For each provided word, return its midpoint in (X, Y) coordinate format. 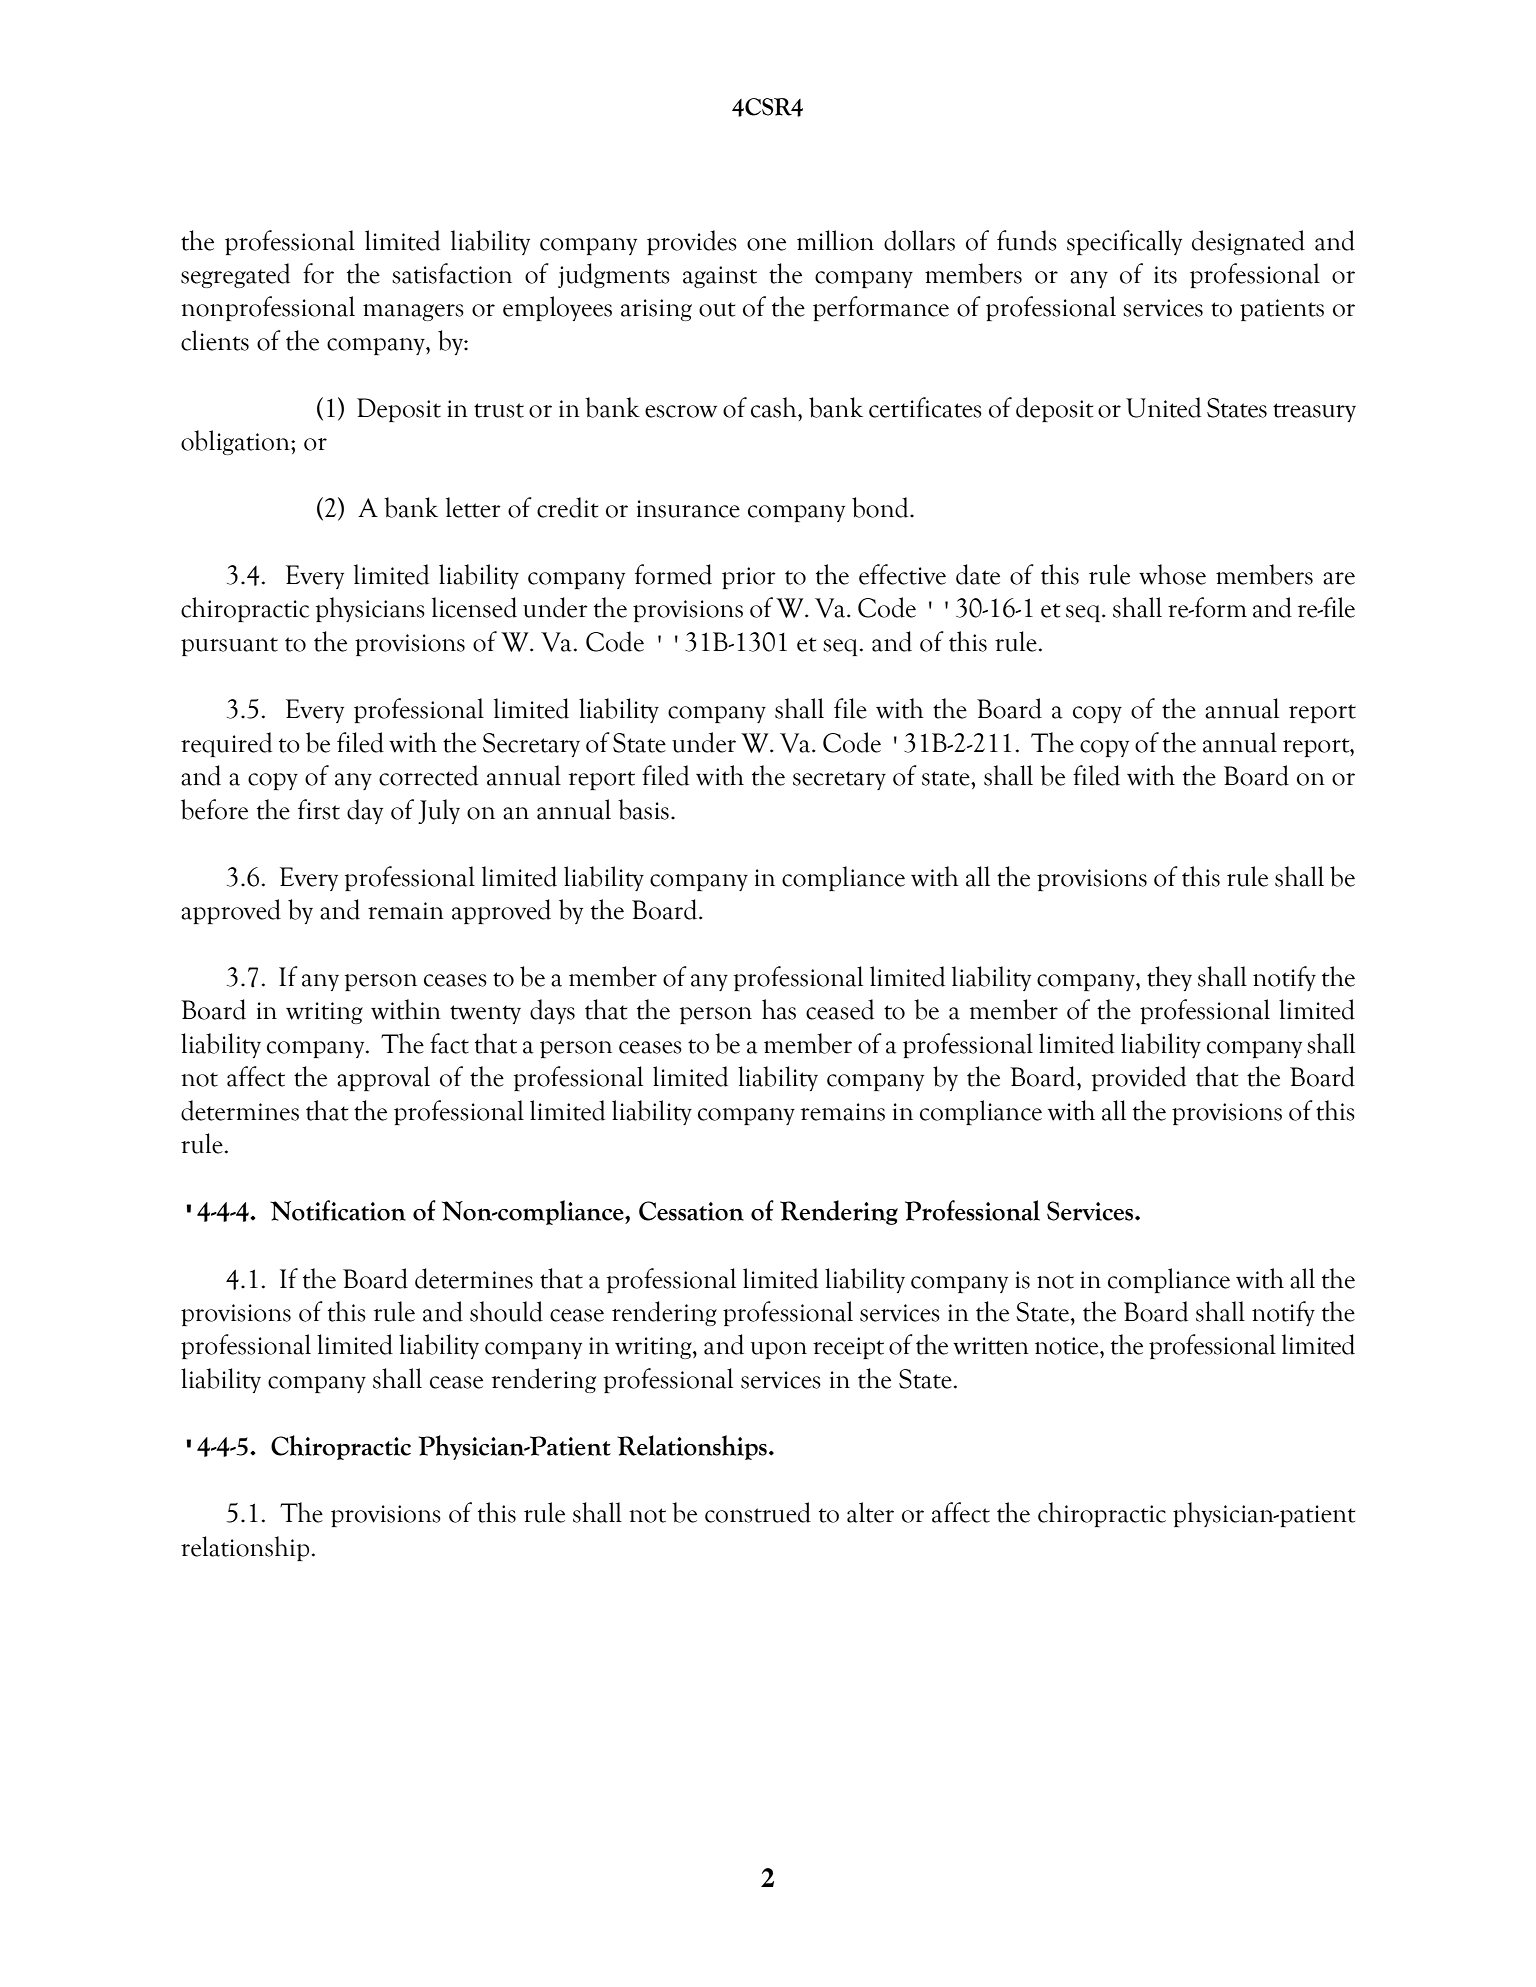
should (506, 1311)
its (1165, 275)
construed (758, 1512)
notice (1068, 1346)
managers (413, 312)
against (720, 277)
